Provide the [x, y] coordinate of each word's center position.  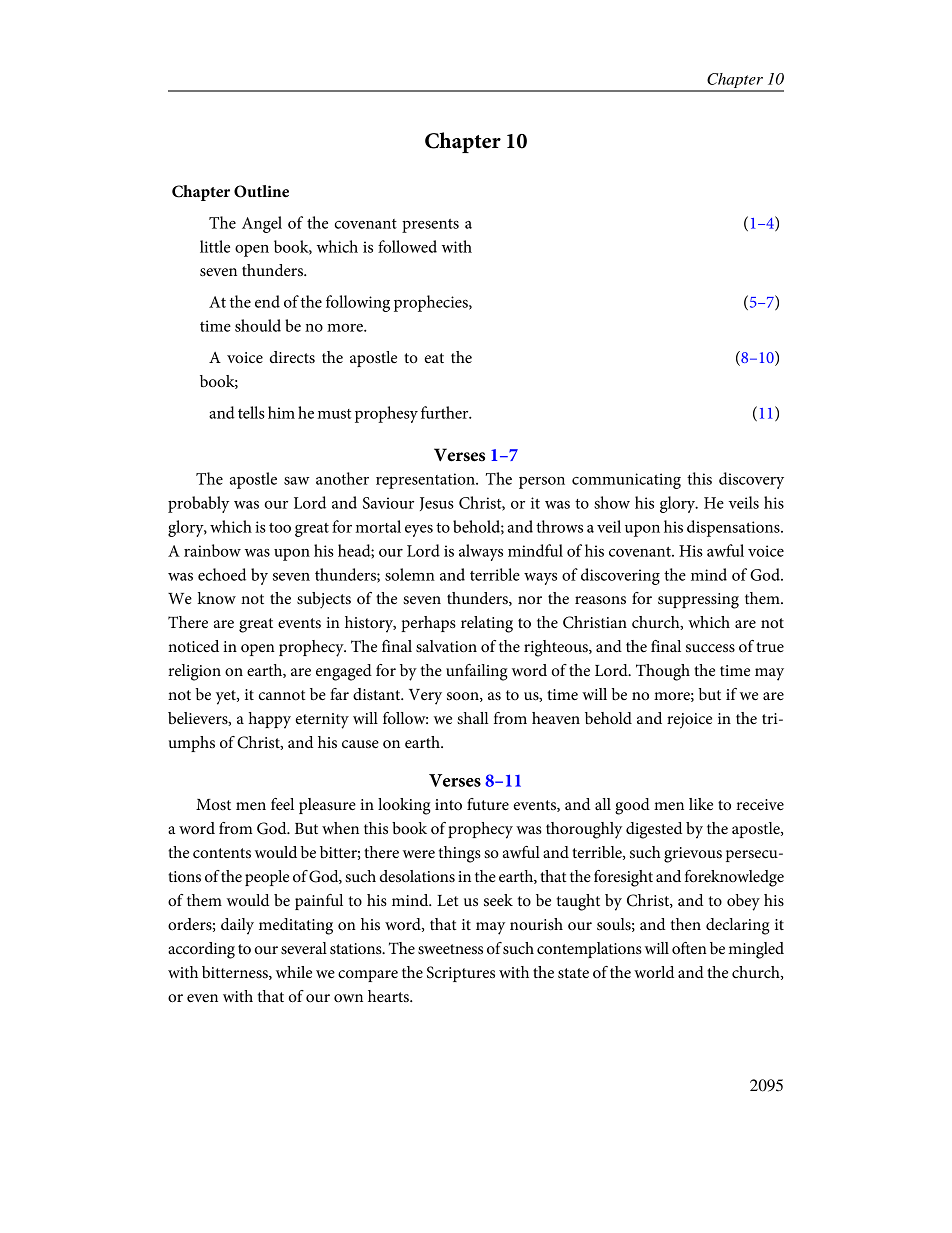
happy [270, 720]
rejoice [689, 721]
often [689, 948]
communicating [626, 481]
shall [472, 718]
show [612, 502]
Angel [262, 224]
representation [426, 481]
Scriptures [461, 974]
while [294, 972]
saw [297, 481]
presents [430, 226]
